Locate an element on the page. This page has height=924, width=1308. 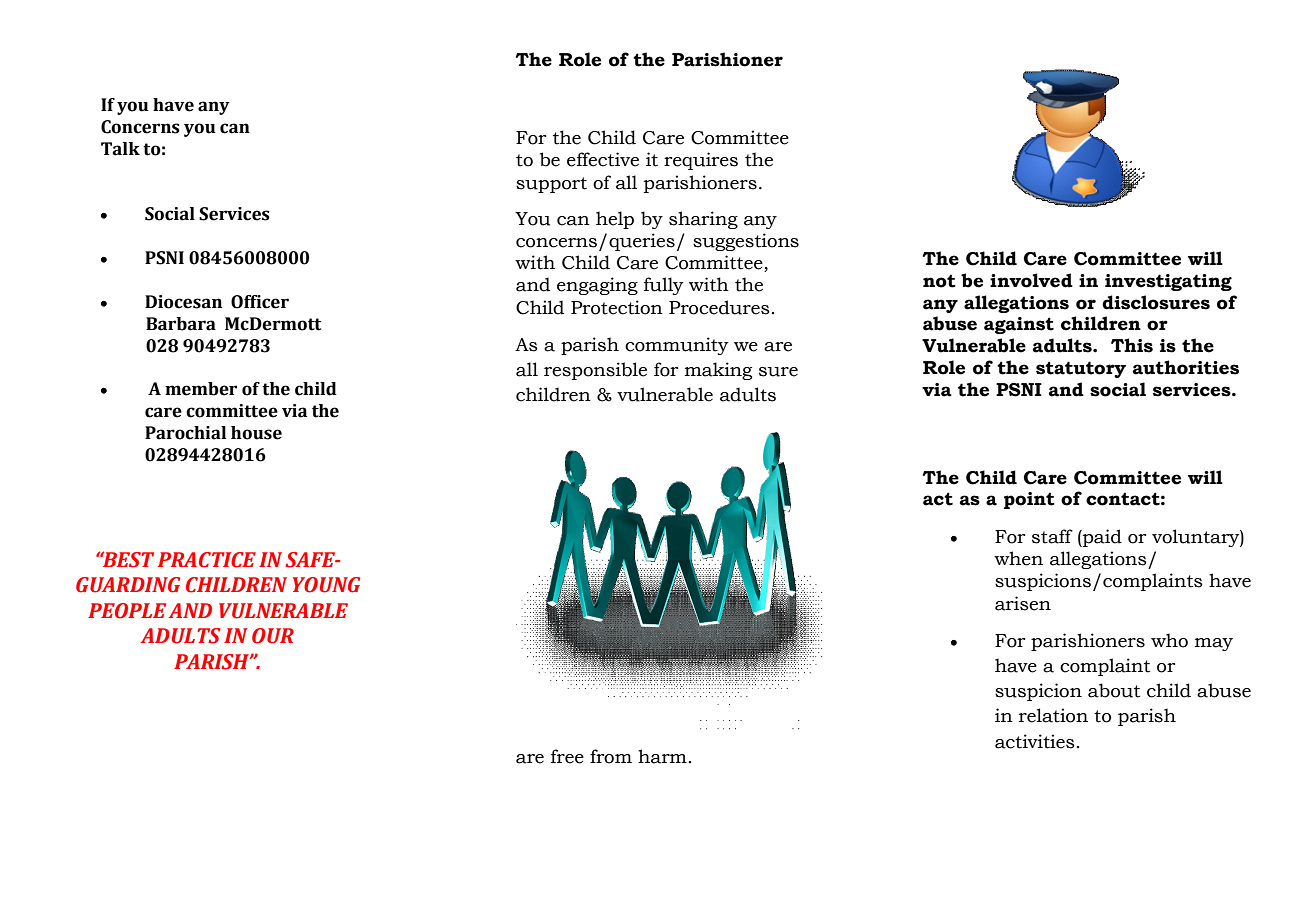
Talk is located at coordinates (120, 149).
